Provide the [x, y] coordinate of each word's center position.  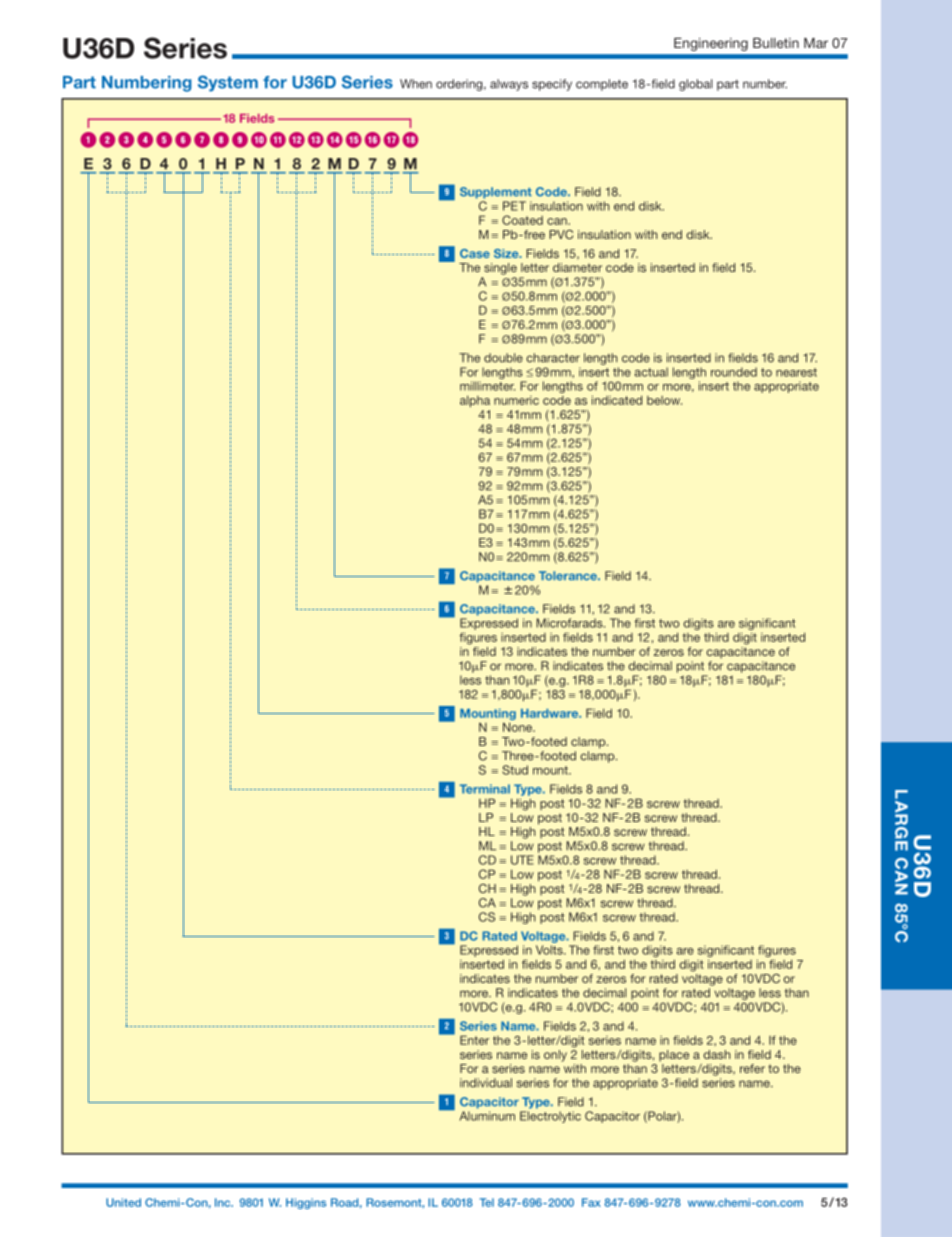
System [228, 83]
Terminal [485, 789]
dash [716, 1054]
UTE [522, 860]
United [123, 1202]
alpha [475, 401]
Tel [487, 1202]
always [509, 85]
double [503, 358]
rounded [734, 372]
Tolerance [569, 576]
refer [752, 1068]
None [518, 727]
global [695, 85]
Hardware [551, 713]
